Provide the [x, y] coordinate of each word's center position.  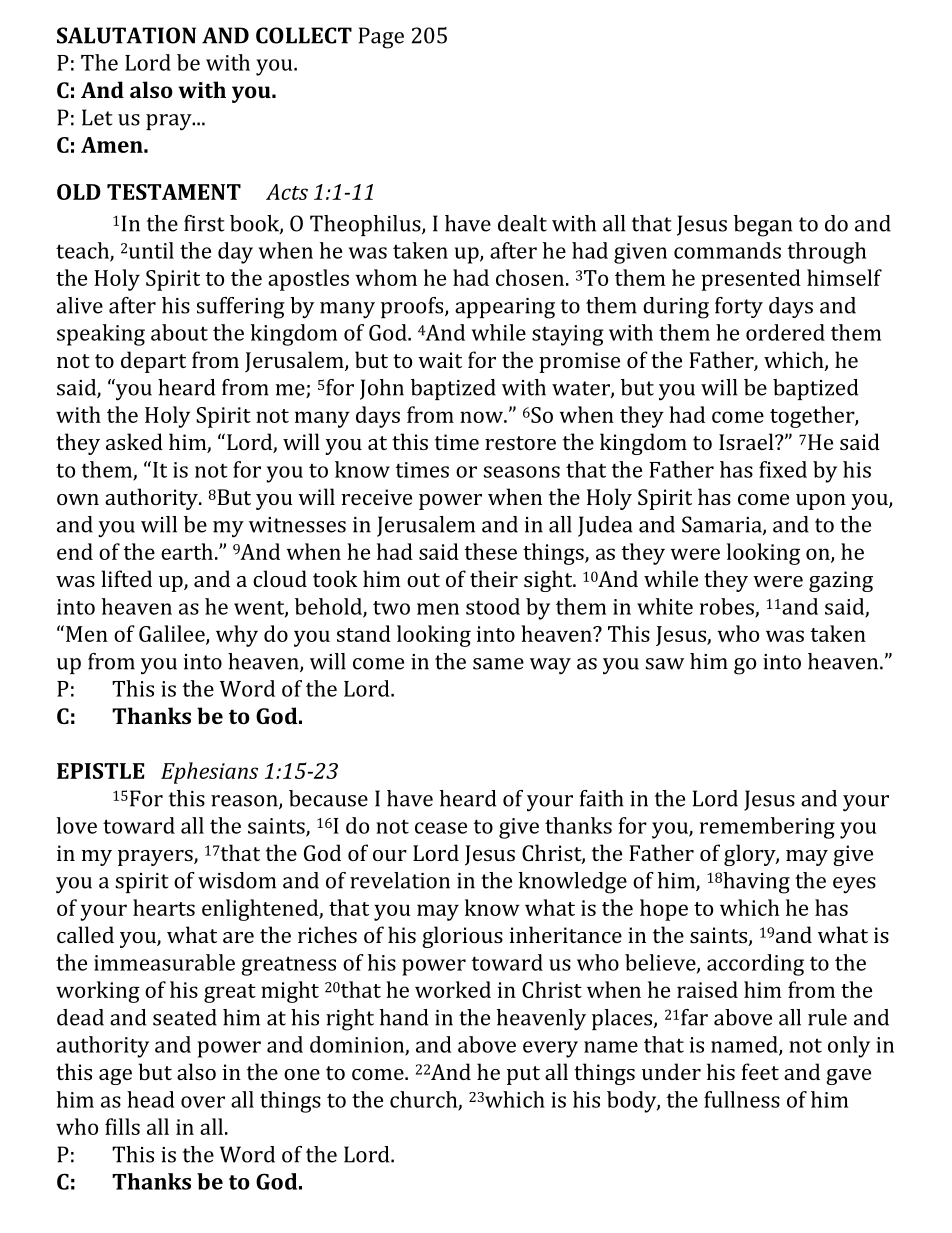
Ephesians [209, 773]
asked [134, 441]
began [763, 226]
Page [381, 38]
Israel [747, 441]
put [523, 1075]
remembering [767, 828]
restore [520, 443]
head [151, 1099]
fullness [742, 1099]
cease [441, 828]
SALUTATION [126, 35]
